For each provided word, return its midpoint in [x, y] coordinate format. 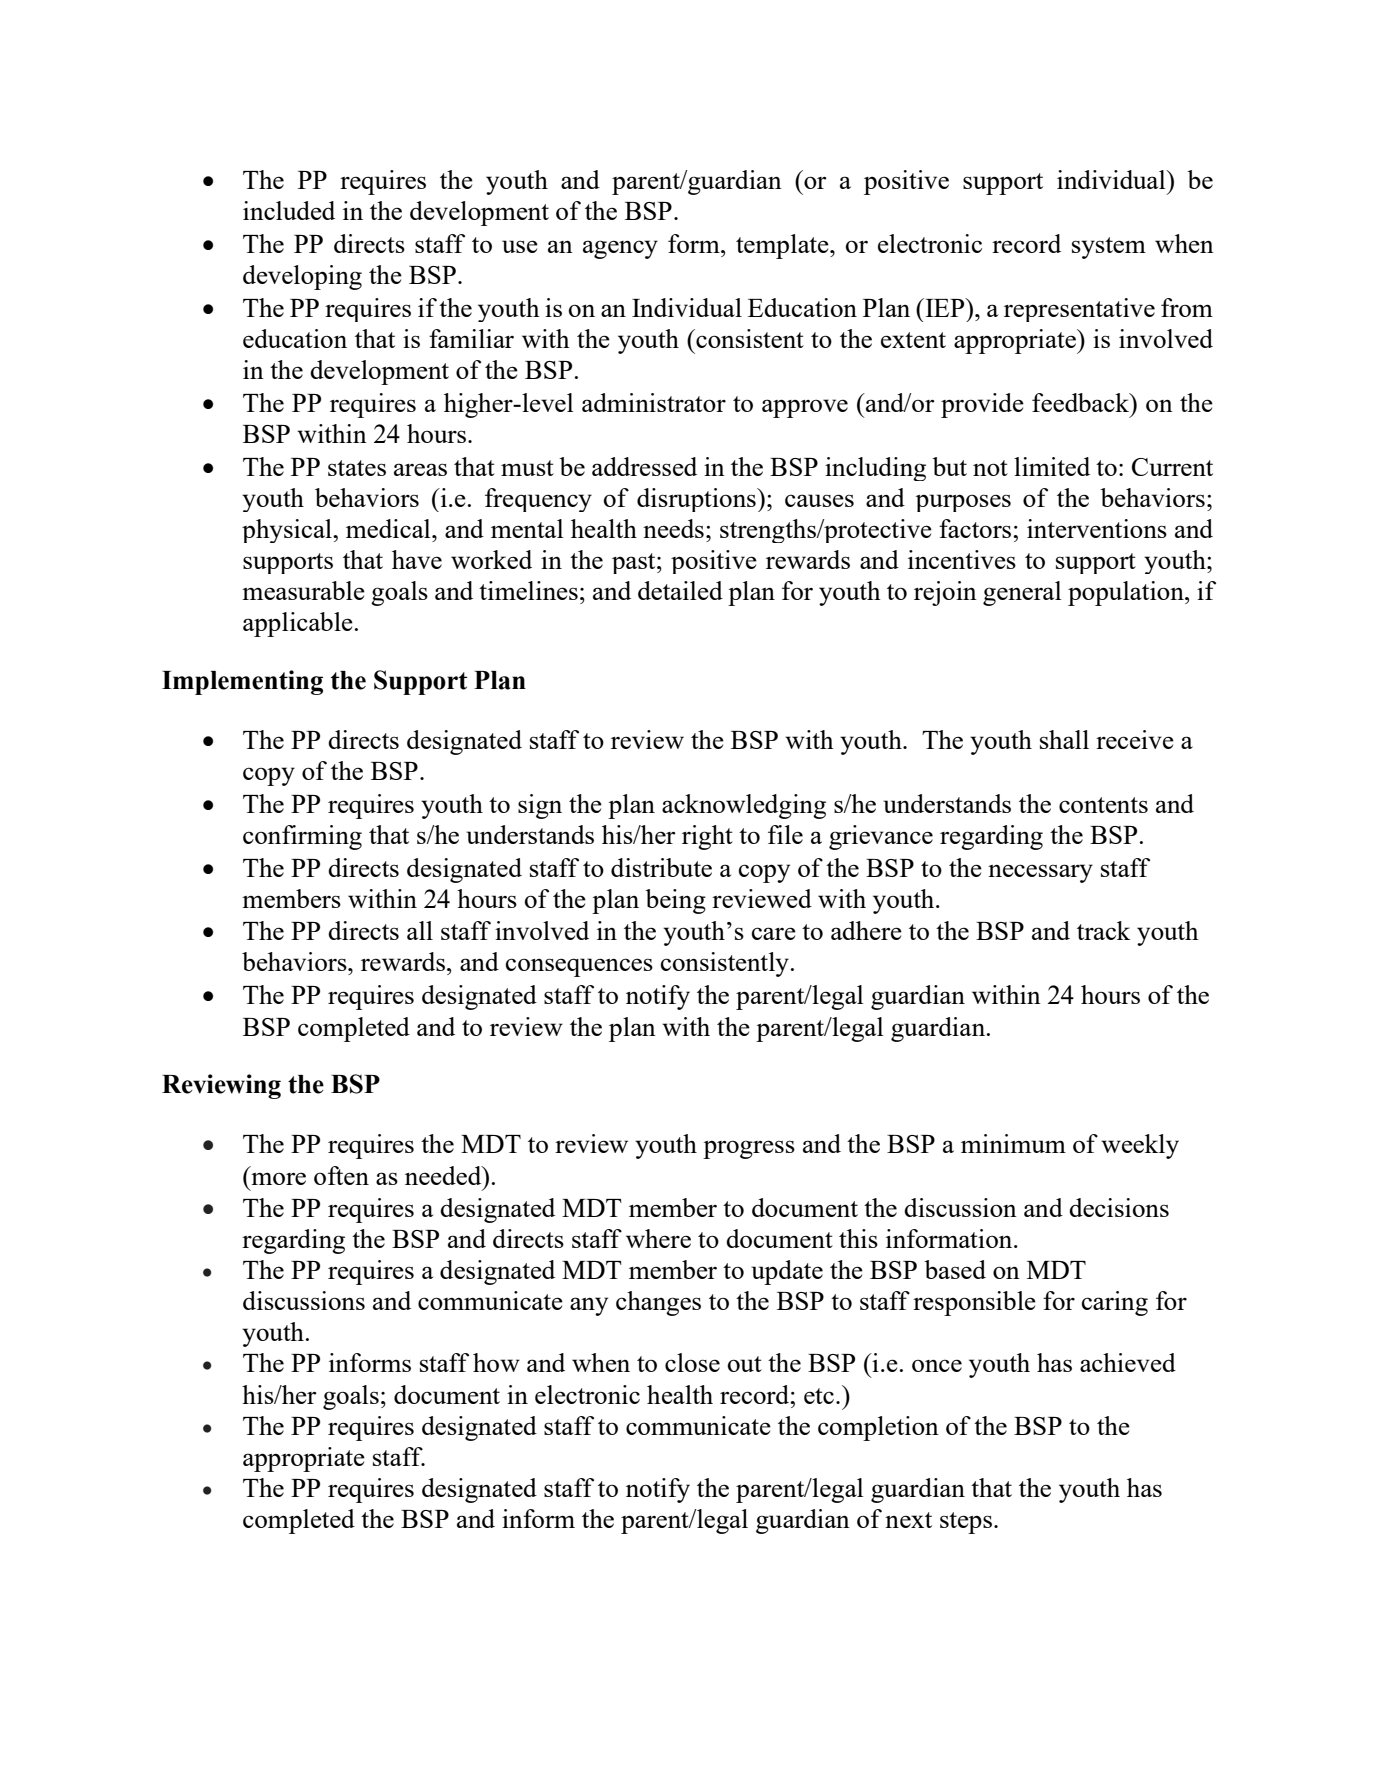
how [496, 1362]
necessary [1040, 873]
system [1109, 248]
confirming [302, 837]
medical [389, 528]
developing [302, 277]
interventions [1097, 528]
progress [749, 1149]
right [707, 837]
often [341, 1175]
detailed [680, 590]
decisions [1119, 1207]
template [783, 246]
